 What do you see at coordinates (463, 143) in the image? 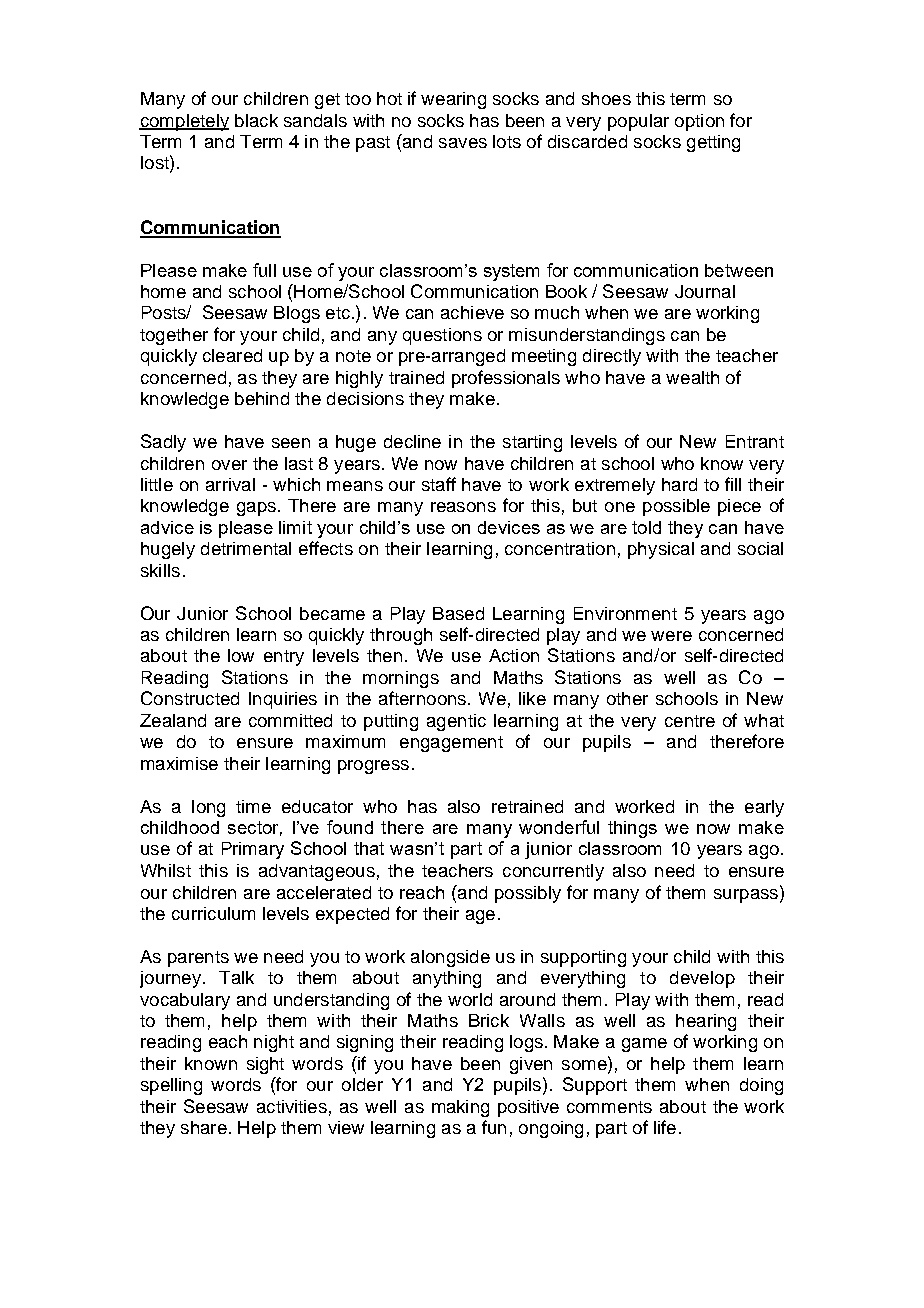
I see `saves` at bounding box center [463, 143].
